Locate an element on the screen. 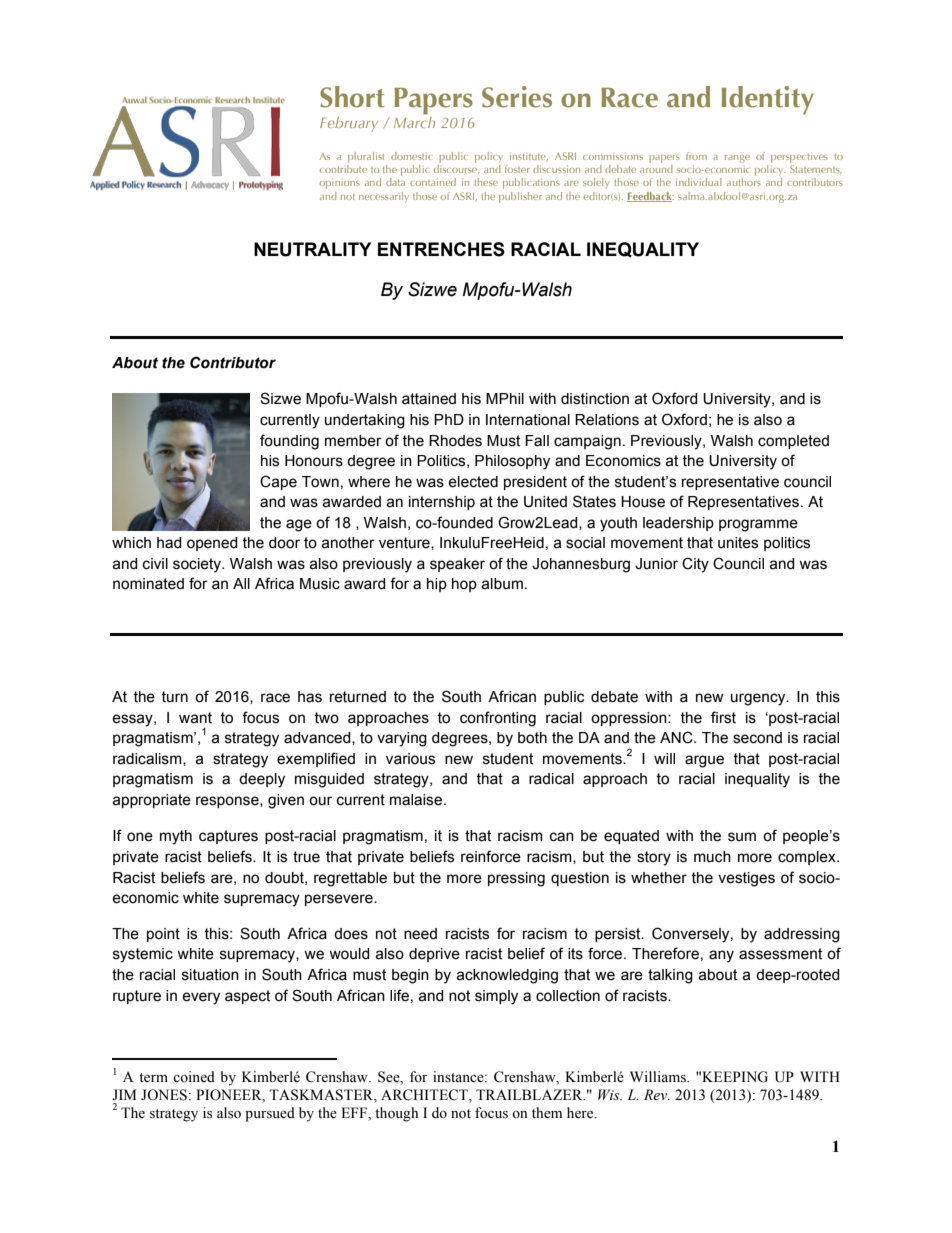 The height and width of the screenshot is (1233, 952). March is located at coordinates (414, 121).
